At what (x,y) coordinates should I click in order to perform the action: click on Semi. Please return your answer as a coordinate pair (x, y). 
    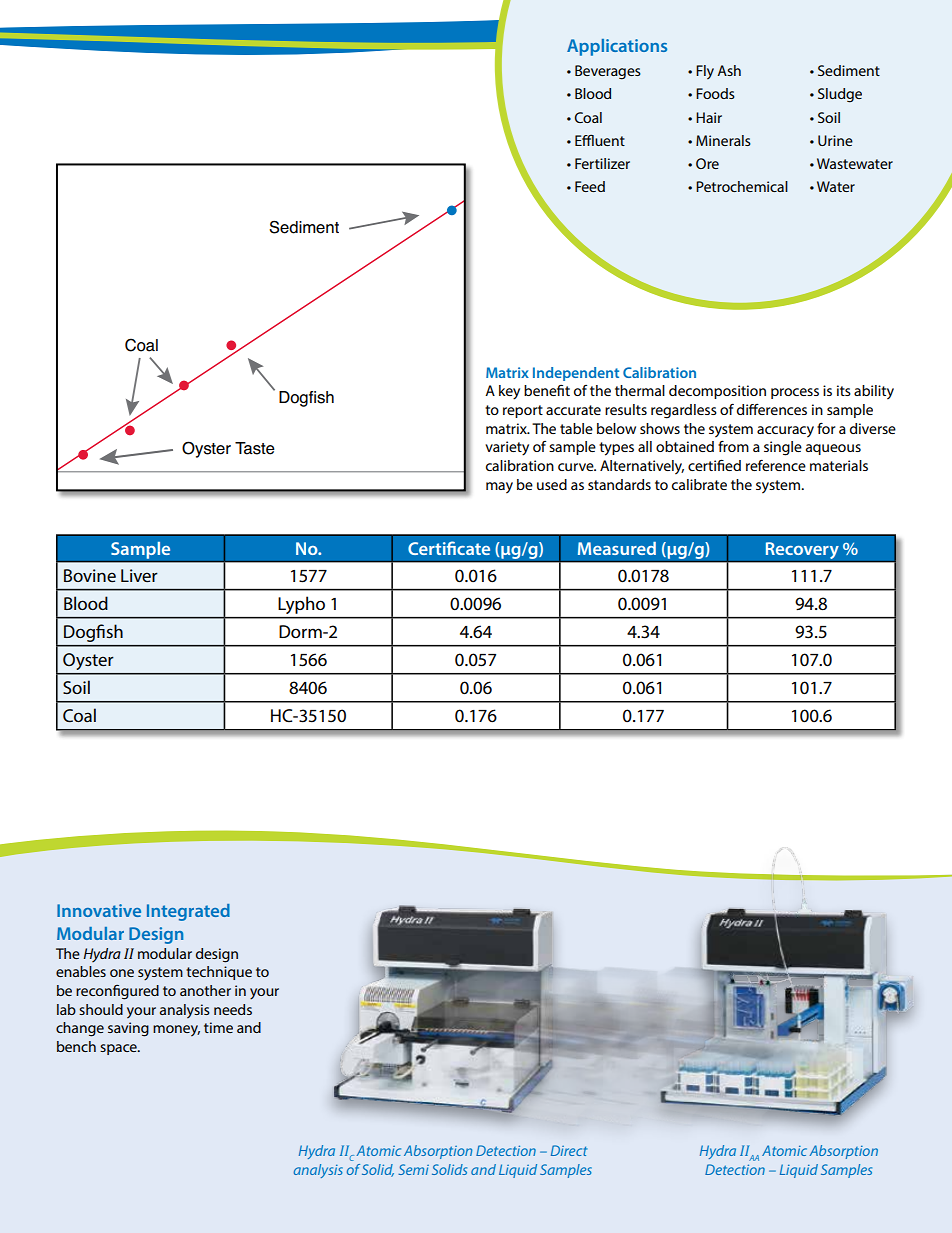
    Looking at the image, I should click on (413, 1169).
